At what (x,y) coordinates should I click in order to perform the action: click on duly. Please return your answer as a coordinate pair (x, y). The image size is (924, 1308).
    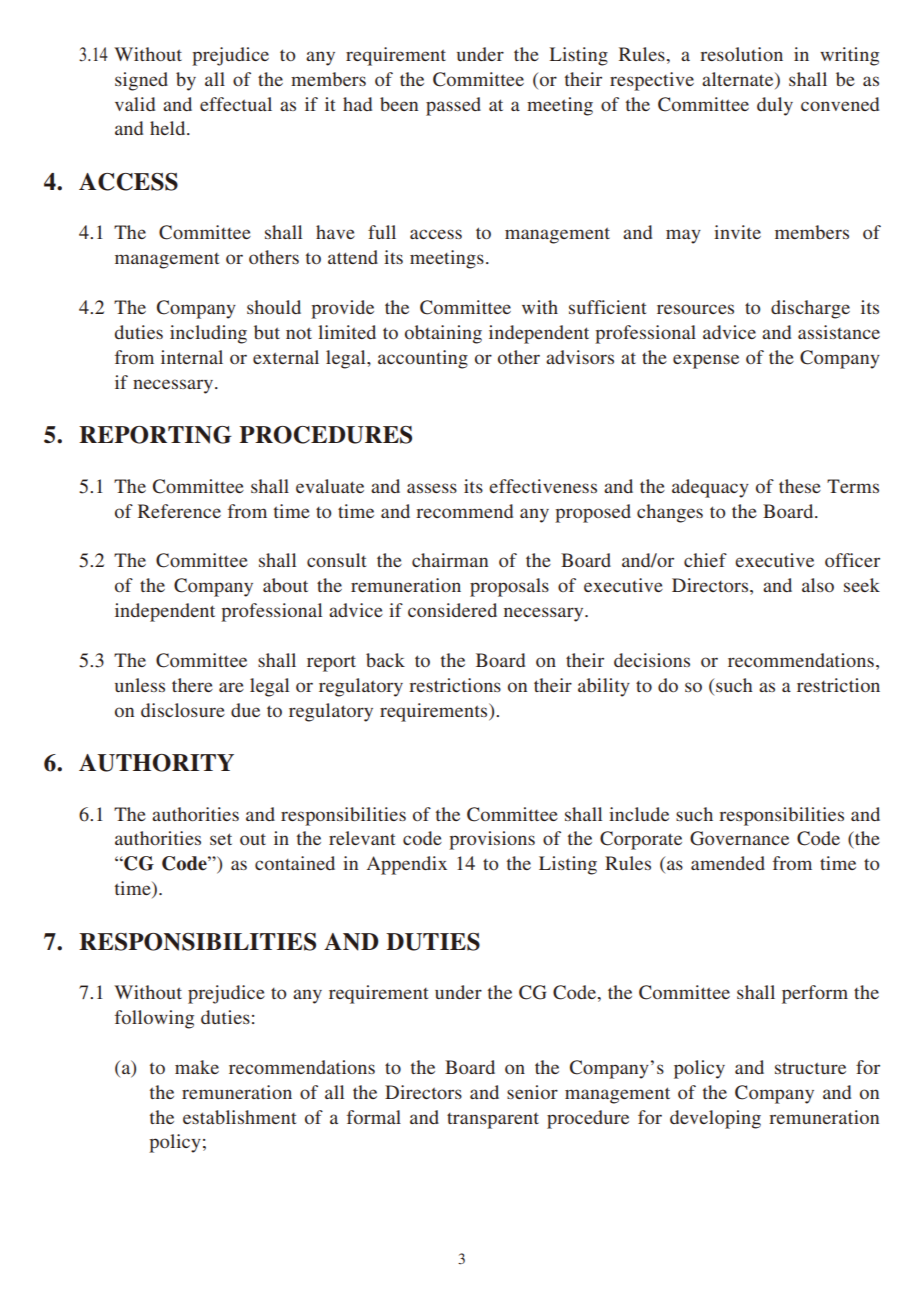
    Looking at the image, I should click on (775, 106).
